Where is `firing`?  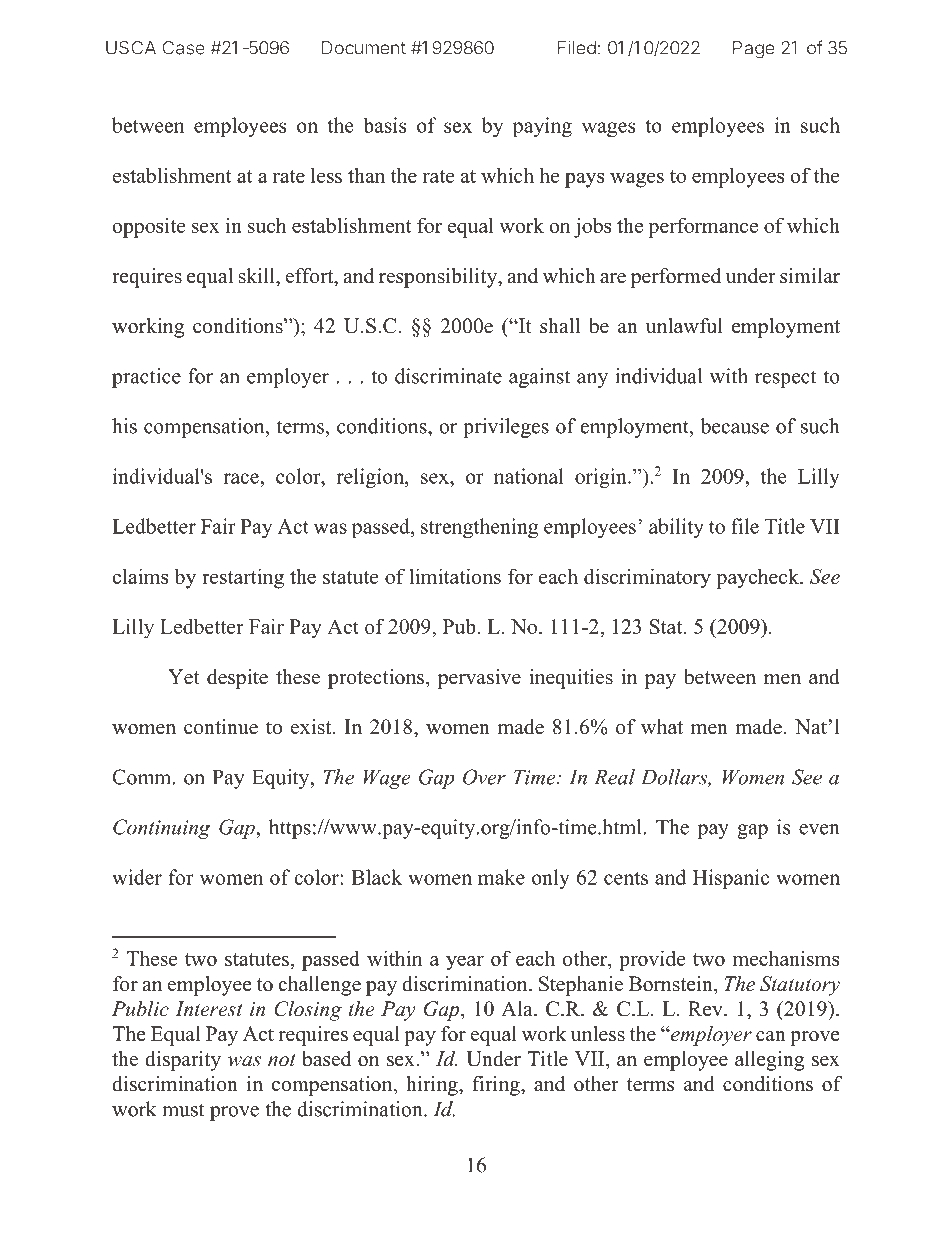
firing is located at coordinates (497, 1086).
